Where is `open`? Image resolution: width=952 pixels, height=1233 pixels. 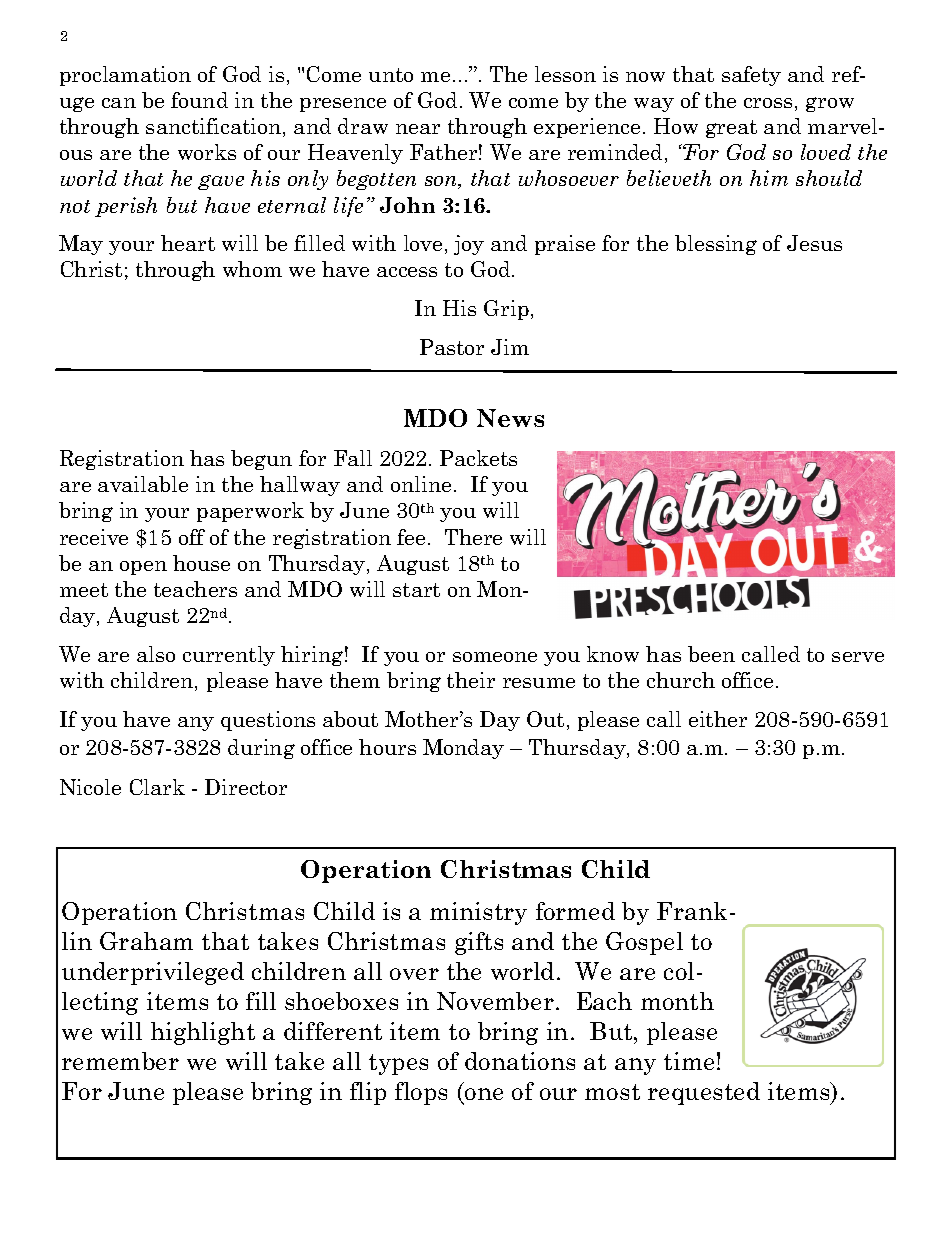 open is located at coordinates (143, 568).
